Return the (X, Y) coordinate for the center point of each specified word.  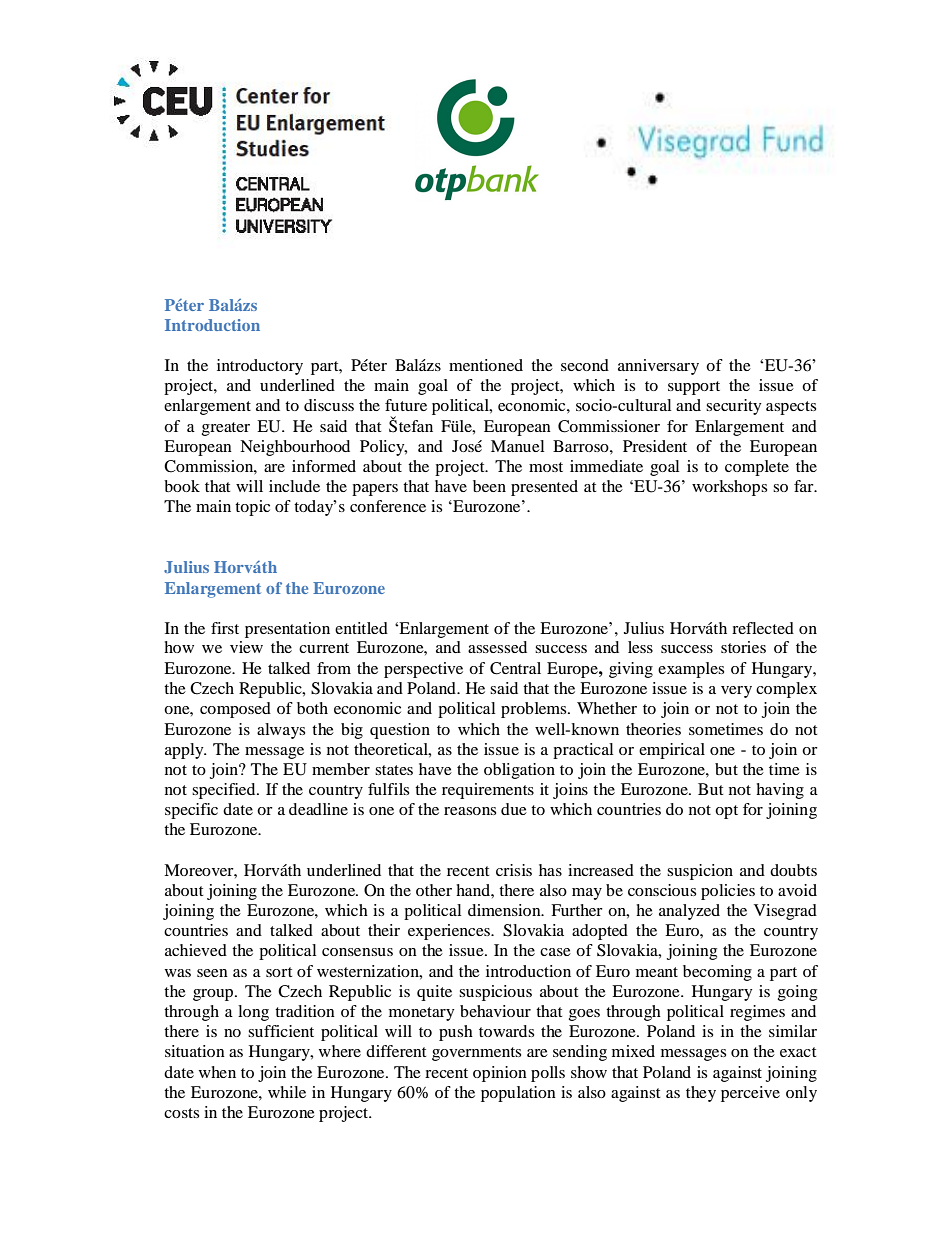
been (489, 486)
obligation (519, 771)
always (281, 731)
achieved (196, 950)
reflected (763, 628)
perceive (750, 1094)
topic (252, 508)
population (518, 1094)
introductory (260, 367)
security (733, 407)
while (287, 1092)
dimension (505, 910)
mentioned (486, 365)
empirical (672, 751)
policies (728, 892)
